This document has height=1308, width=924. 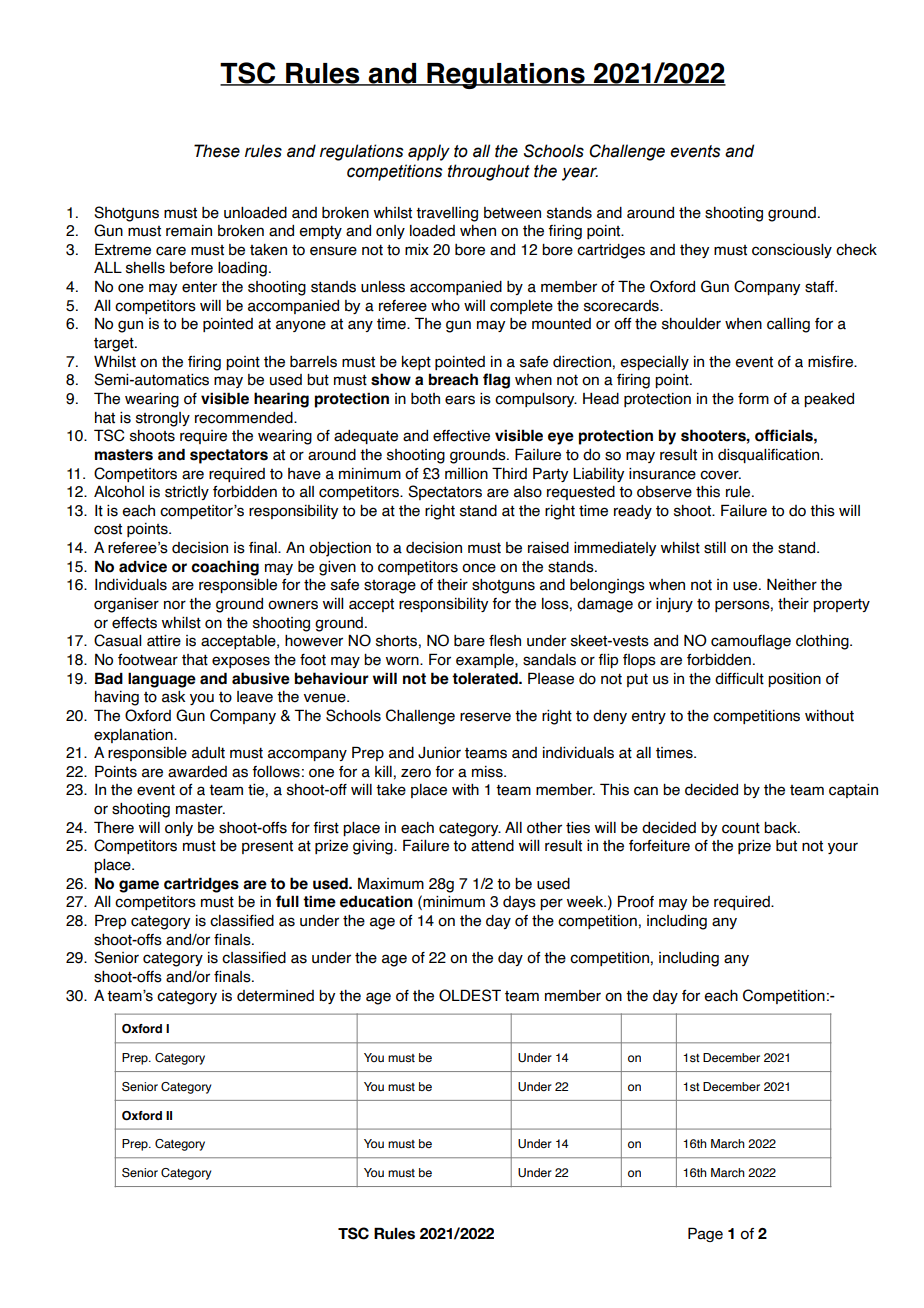 What do you see at coordinates (479, 568) in the document?
I see `once` at bounding box center [479, 568].
